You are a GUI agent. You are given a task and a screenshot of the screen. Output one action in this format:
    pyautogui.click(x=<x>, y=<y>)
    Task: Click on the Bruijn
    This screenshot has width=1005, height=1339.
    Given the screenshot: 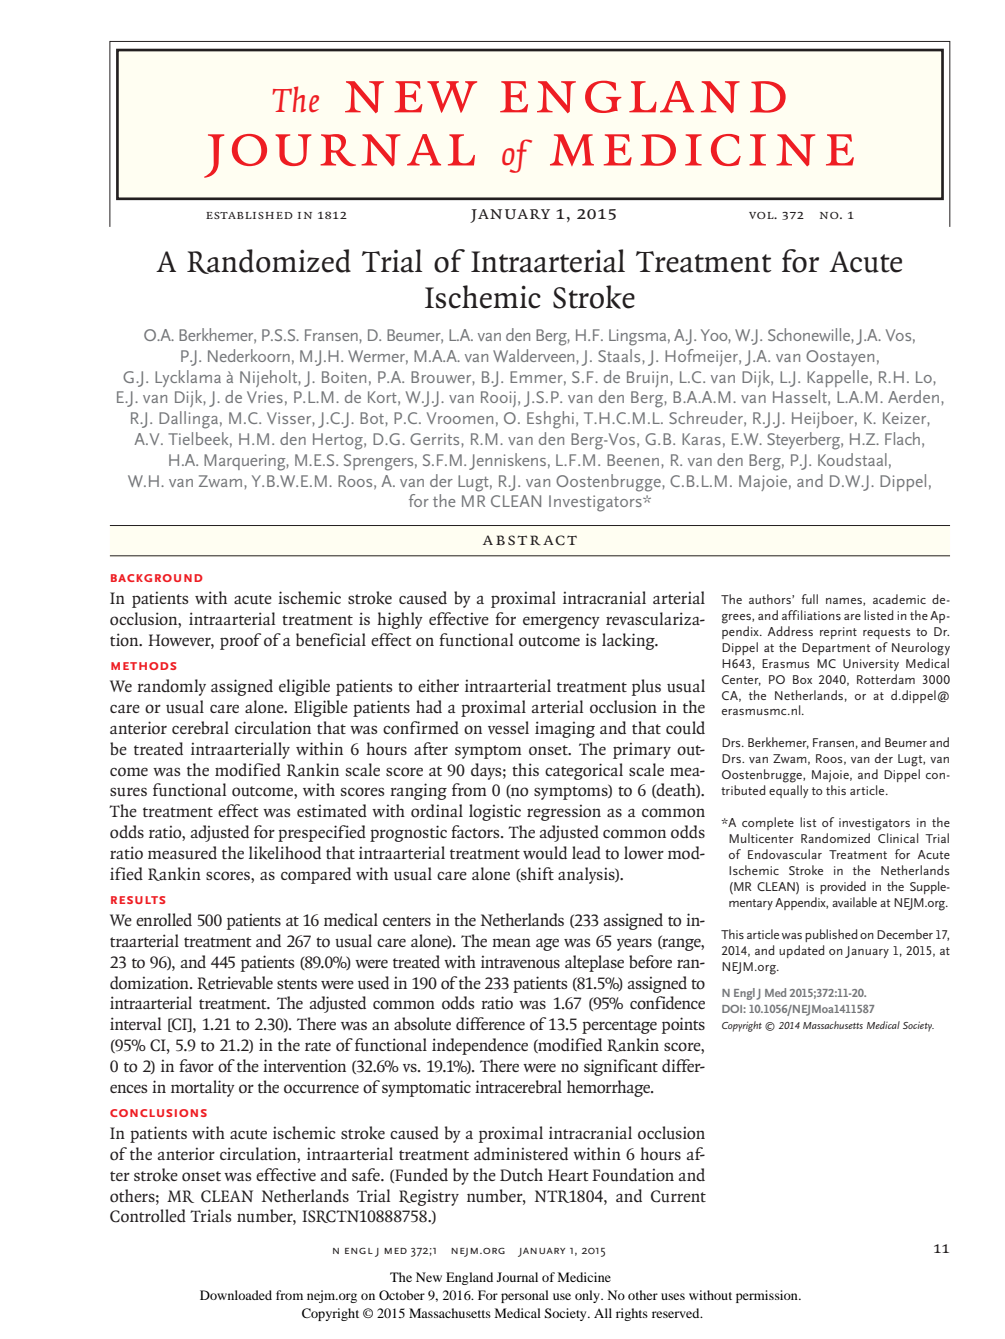 What is the action you would take?
    pyautogui.click(x=647, y=379)
